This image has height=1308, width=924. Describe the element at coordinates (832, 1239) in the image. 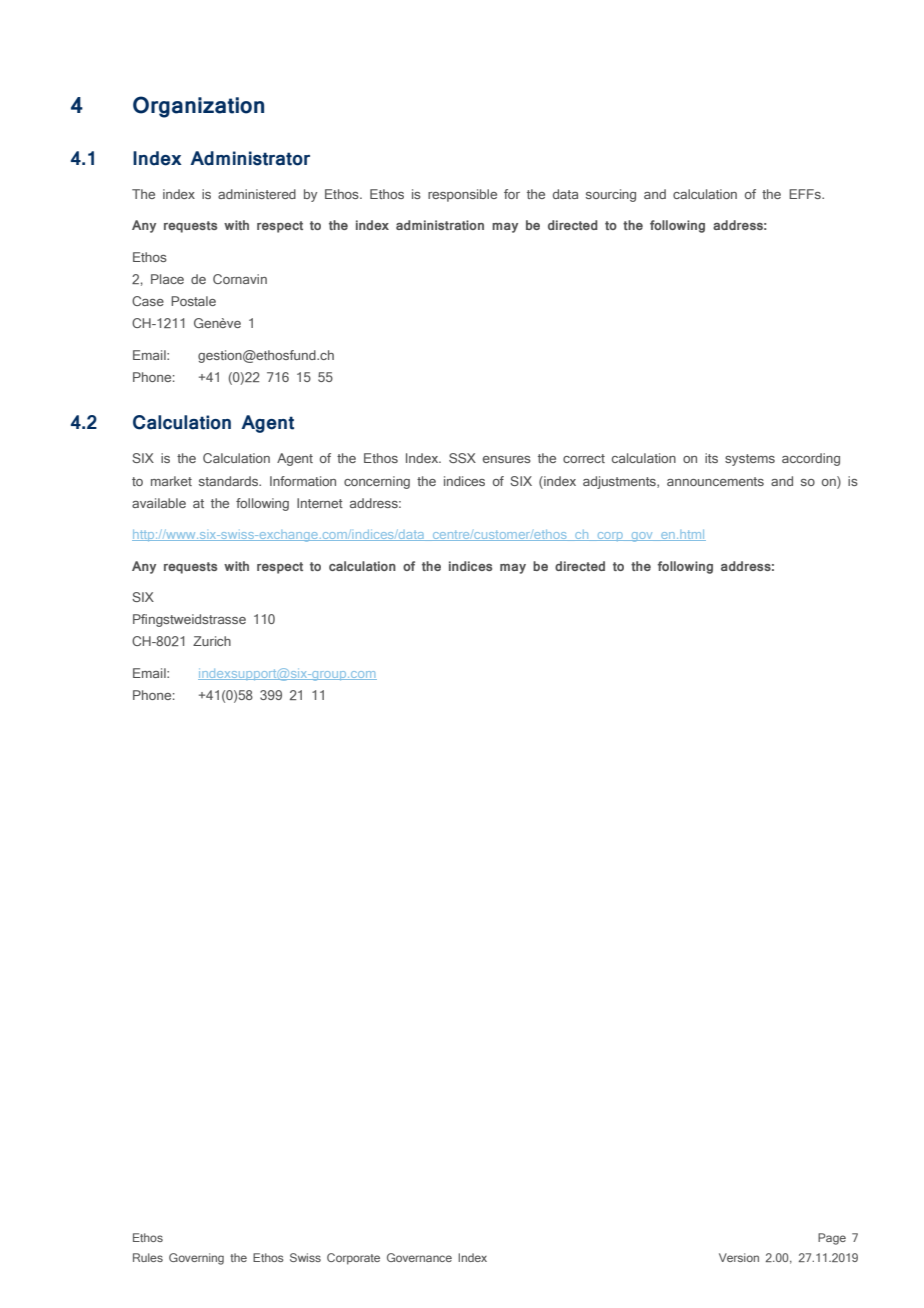

I see `Page` at that location.
